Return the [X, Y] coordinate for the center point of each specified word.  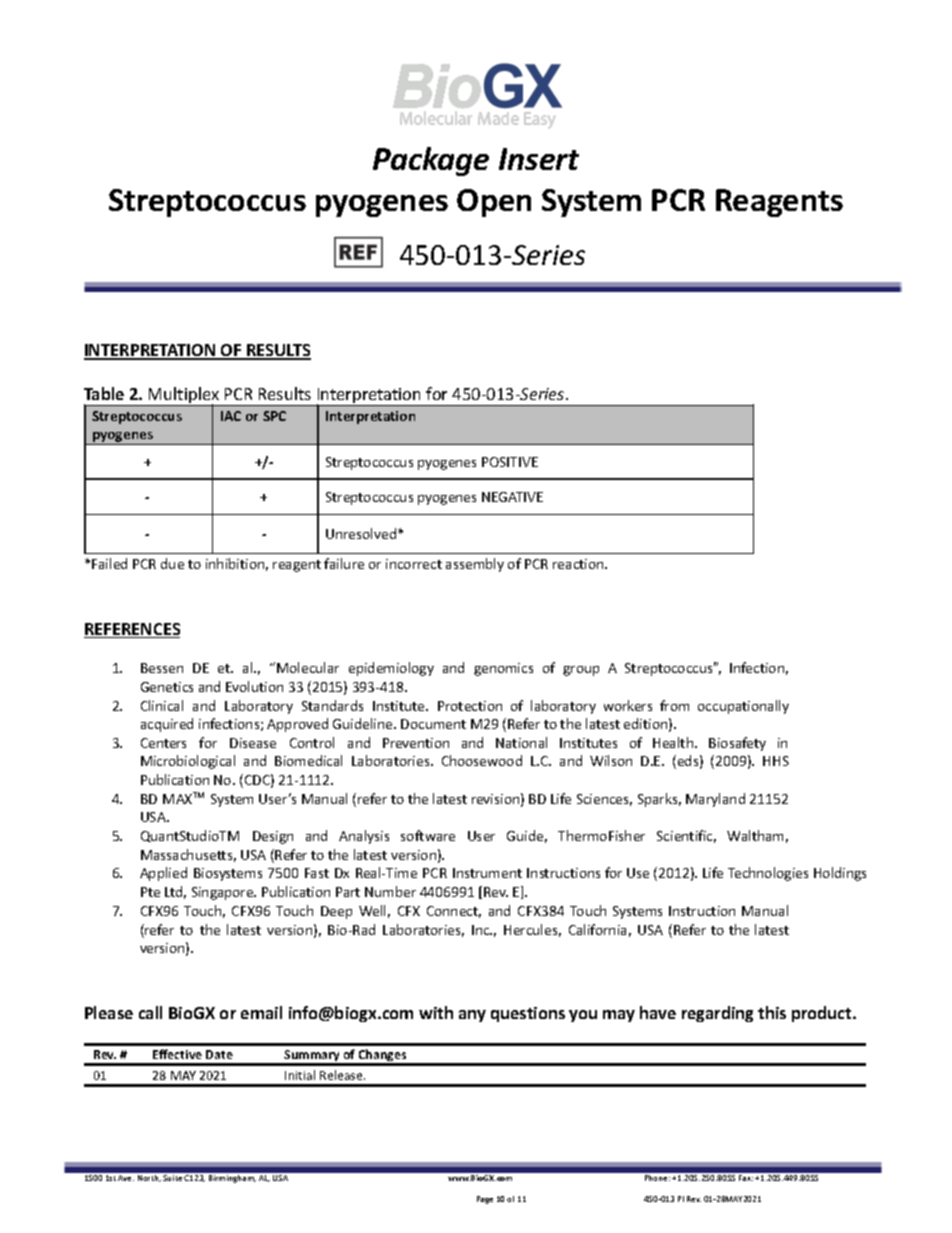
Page [485, 1200]
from [674, 705]
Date [219, 1054]
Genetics [167, 687]
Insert [539, 159]
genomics [503, 669]
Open [494, 203]
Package [431, 161]
